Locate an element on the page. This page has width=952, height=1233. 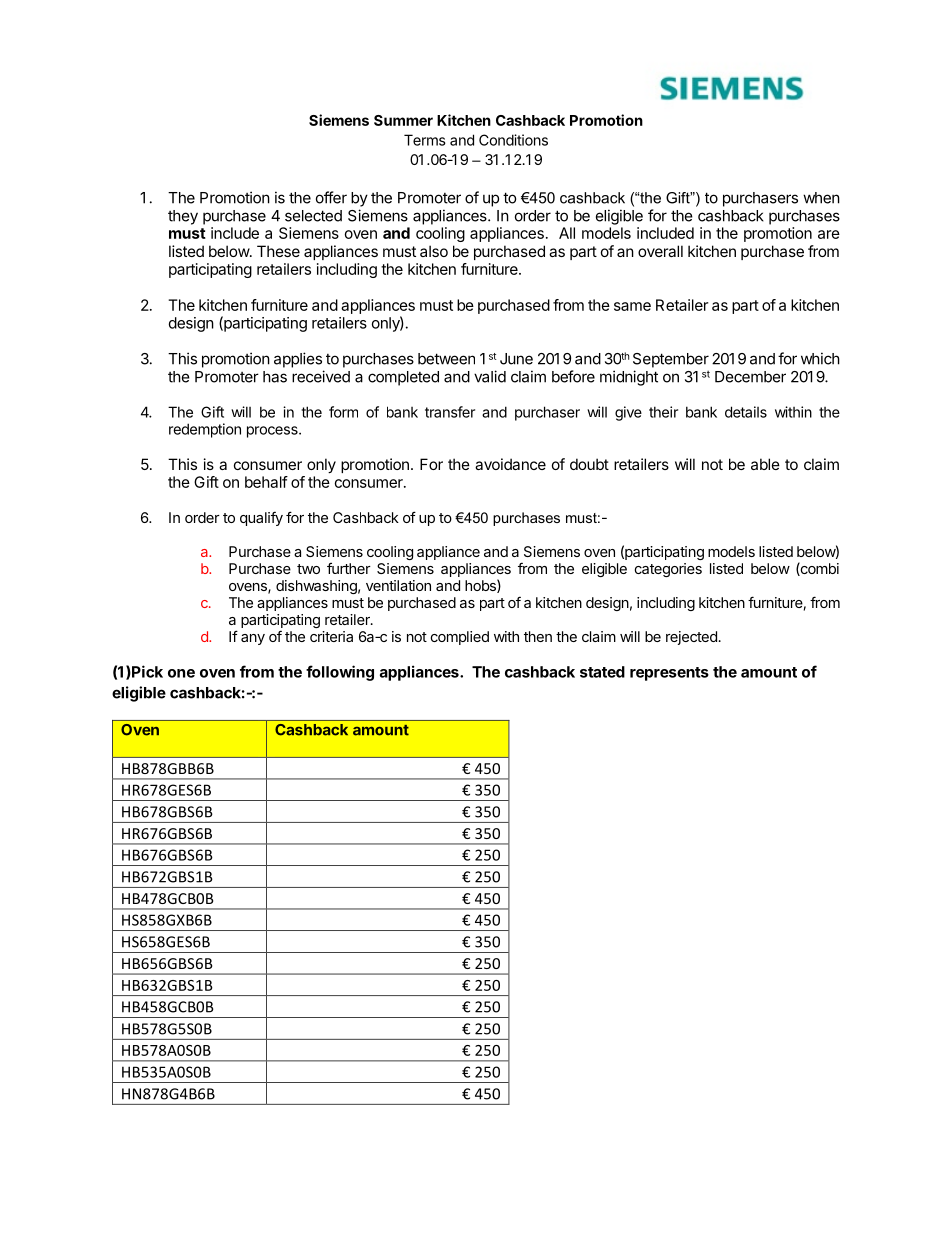
also is located at coordinates (434, 251).
